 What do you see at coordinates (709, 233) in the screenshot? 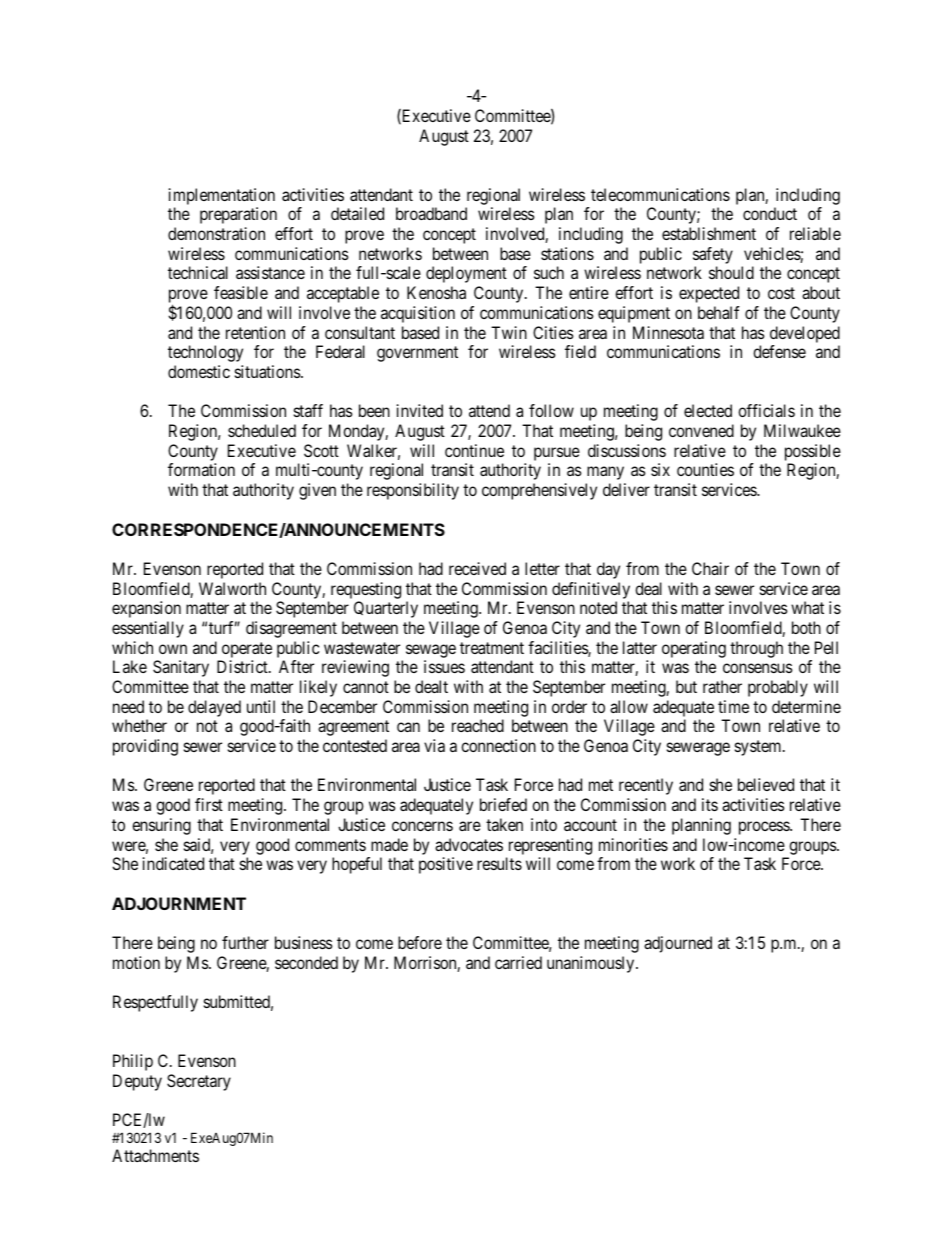
I see `establishment` at bounding box center [709, 233].
